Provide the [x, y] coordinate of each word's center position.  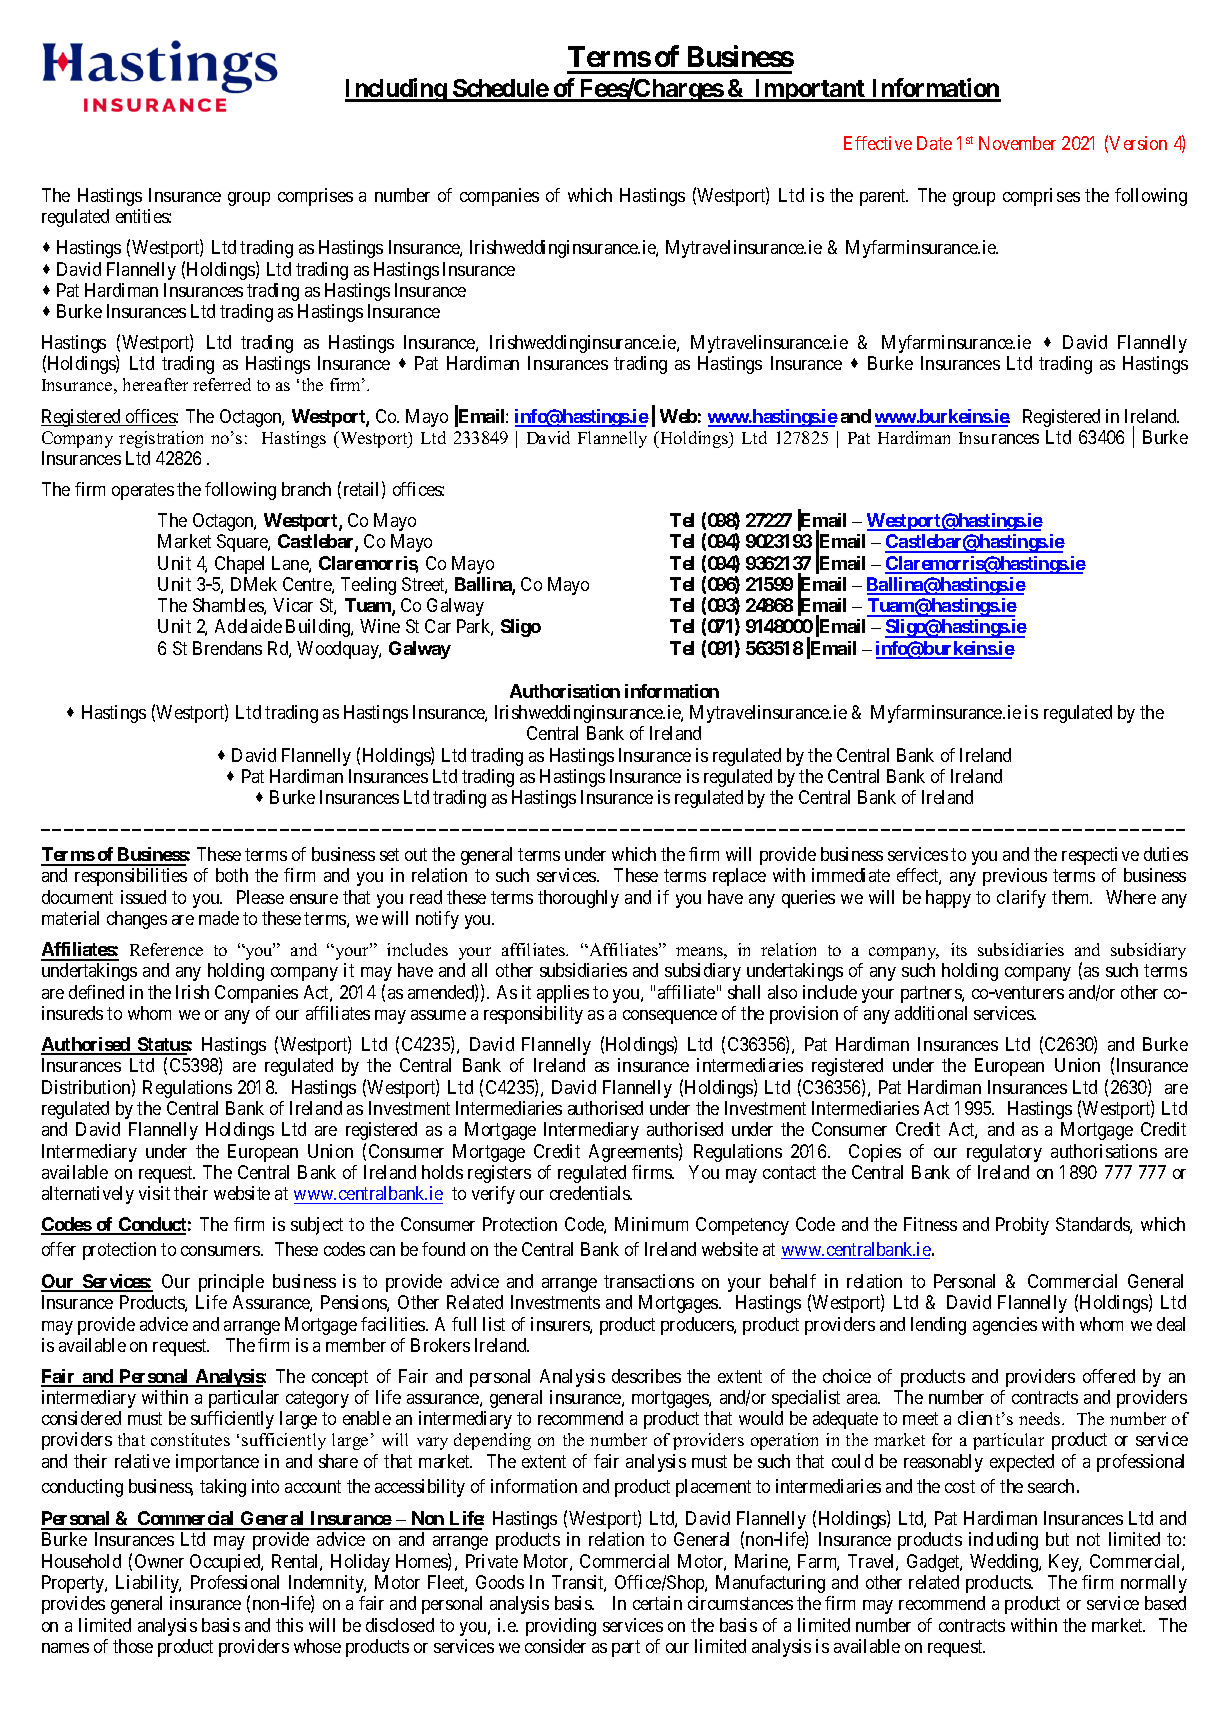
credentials [591, 1193]
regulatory [1004, 1153]
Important [810, 90]
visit [154, 1193]
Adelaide [248, 626]
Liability [148, 1584]
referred [222, 384]
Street [424, 585]
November [1017, 143]
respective [1100, 856]
